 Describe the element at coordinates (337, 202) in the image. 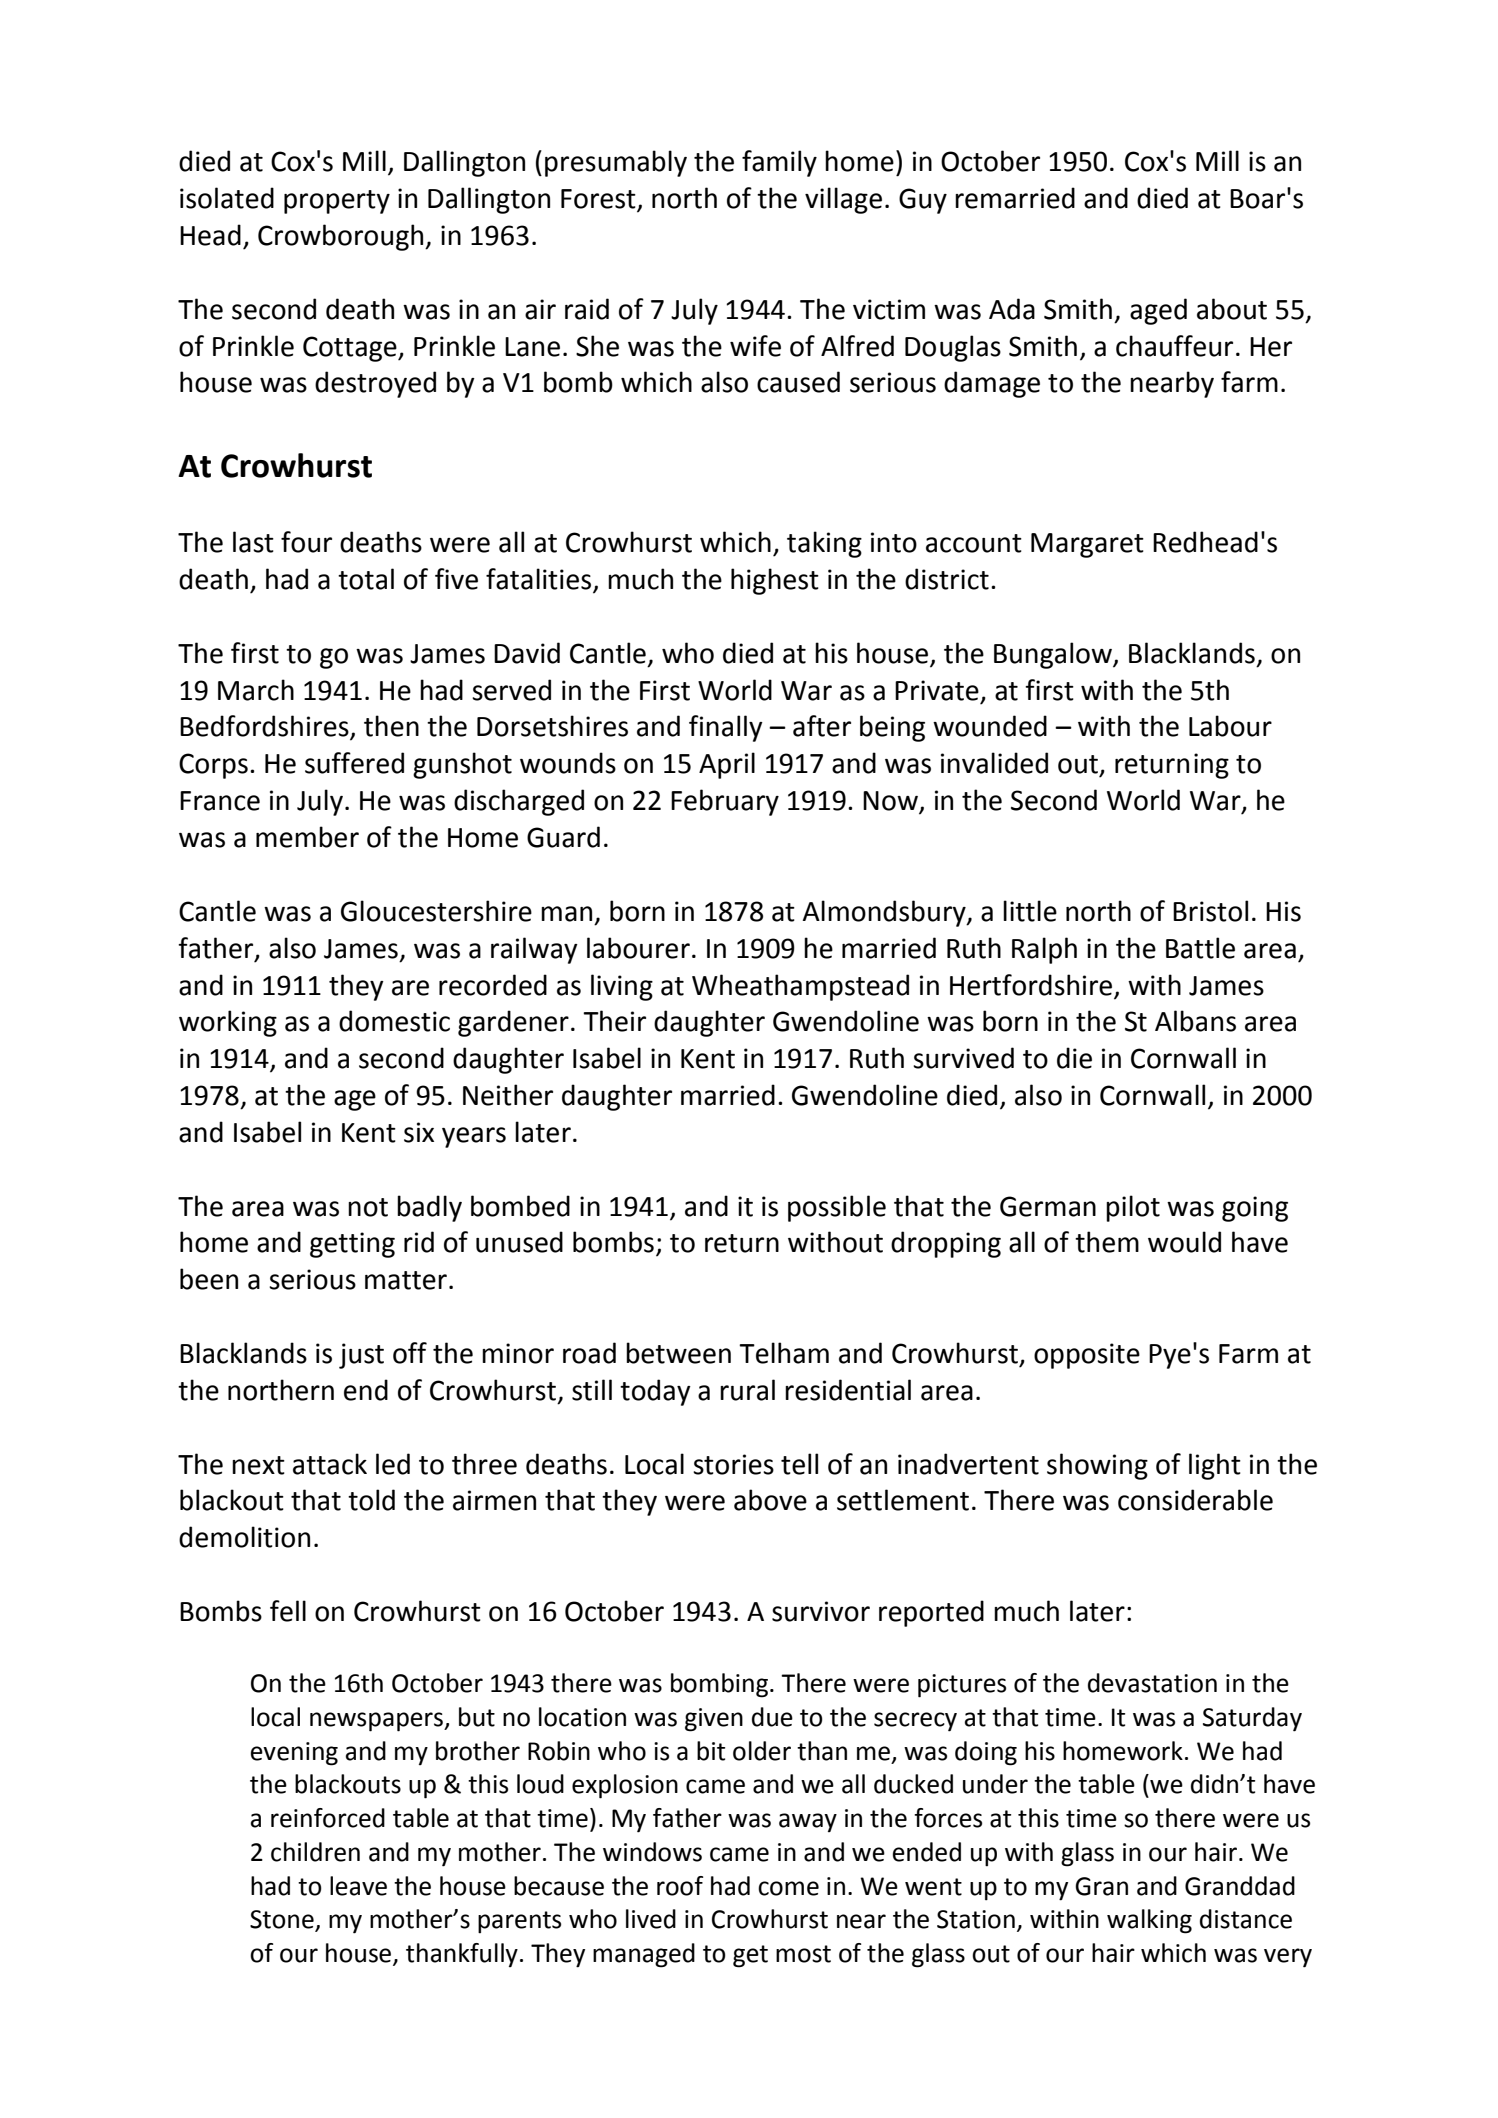

I see `property` at that location.
